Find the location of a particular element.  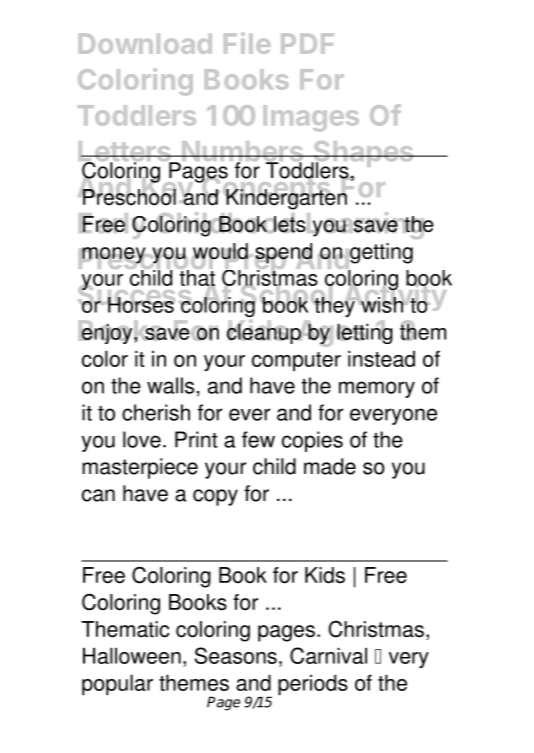

Download is located at coordinates (145, 43).
